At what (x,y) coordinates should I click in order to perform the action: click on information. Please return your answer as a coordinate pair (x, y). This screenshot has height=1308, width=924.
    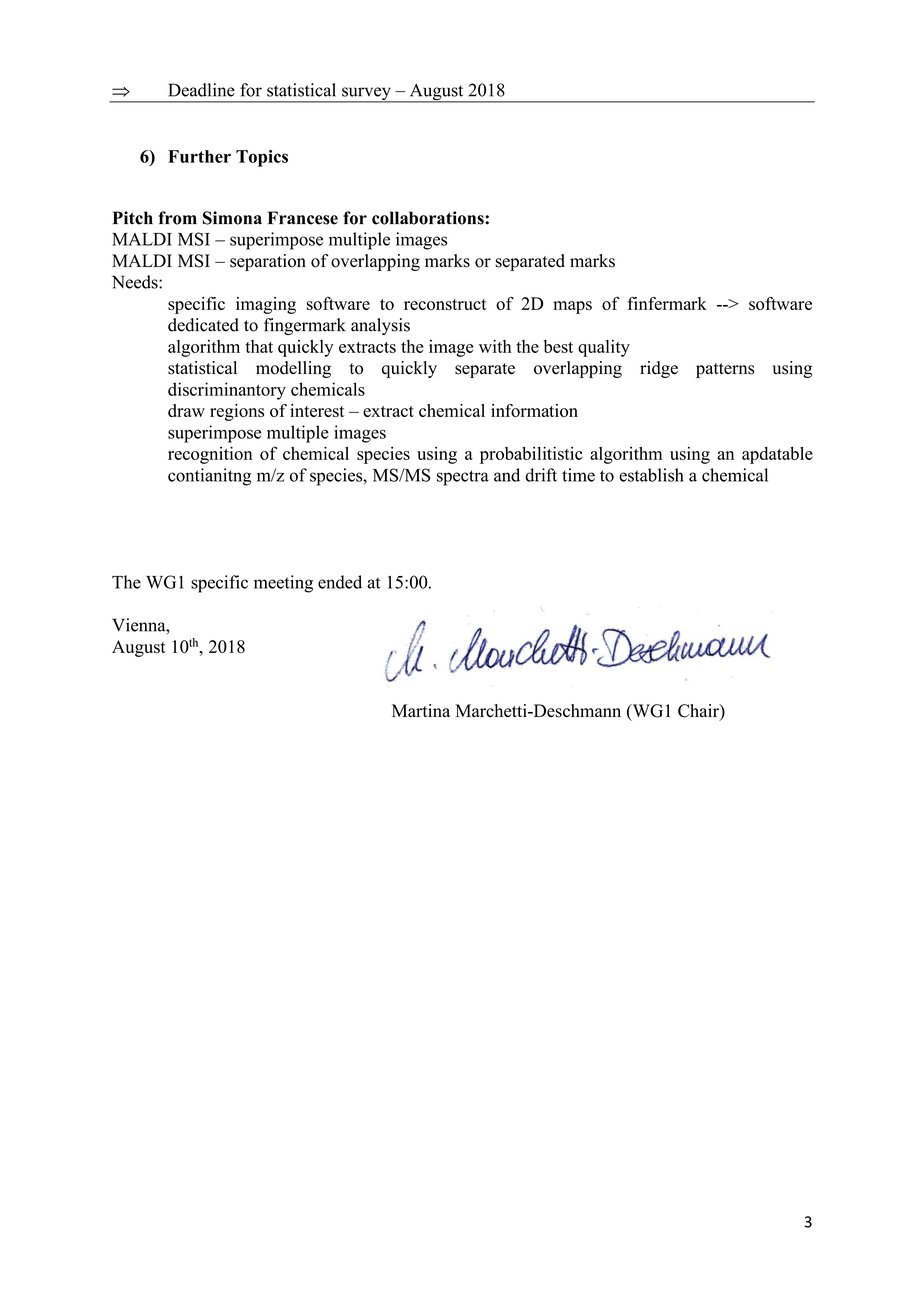
    Looking at the image, I should click on (534, 410).
